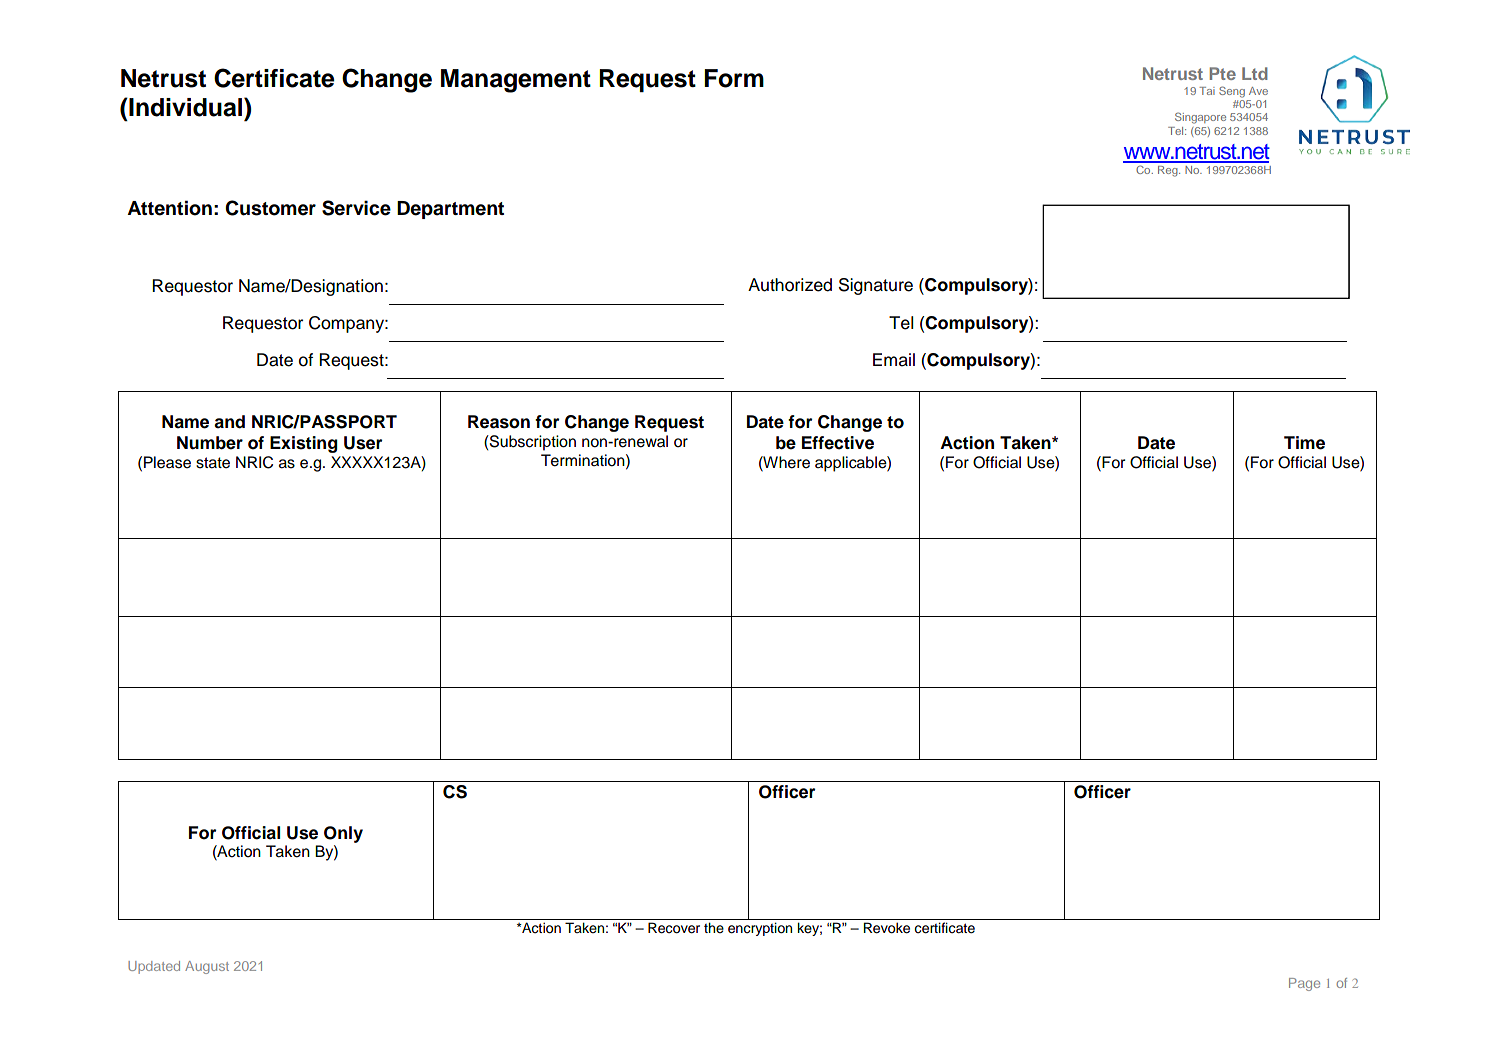 This page has height=1055, width=1492. Describe the element at coordinates (186, 107) in the page. I see `Individual` at that location.
